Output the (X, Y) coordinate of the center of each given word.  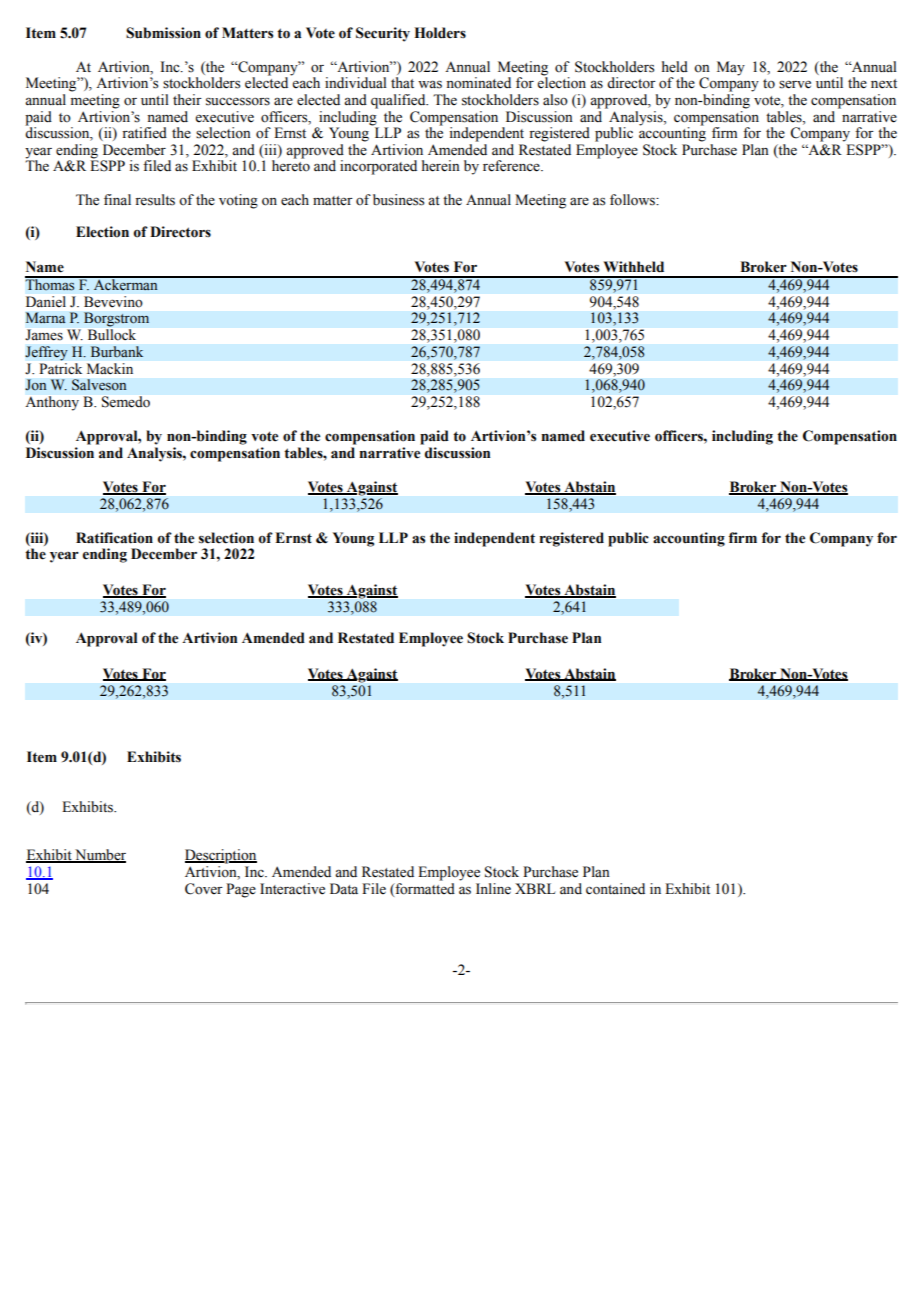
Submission (163, 33)
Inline (493, 889)
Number (99, 856)
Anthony (52, 403)
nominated (478, 83)
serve (795, 84)
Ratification (114, 538)
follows (634, 200)
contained (615, 889)
